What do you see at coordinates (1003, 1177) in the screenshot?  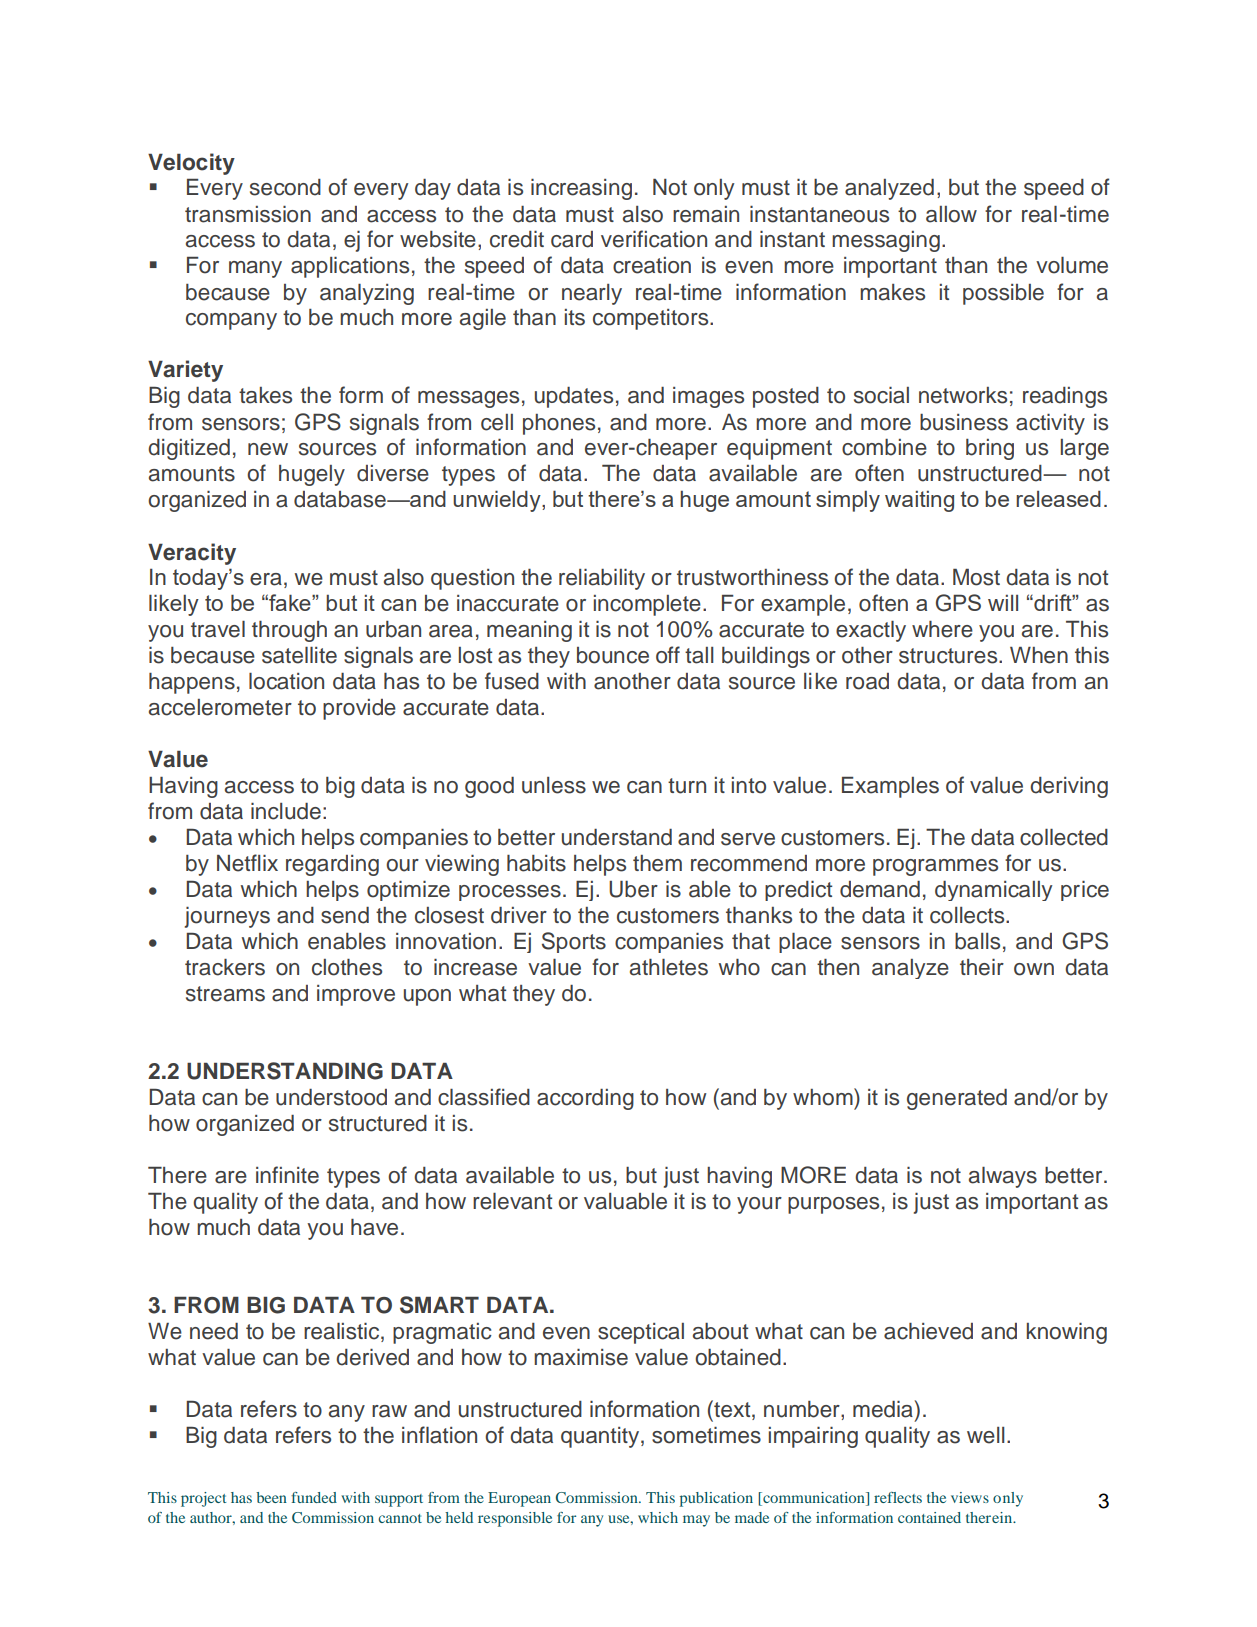 I see `always` at bounding box center [1003, 1177].
